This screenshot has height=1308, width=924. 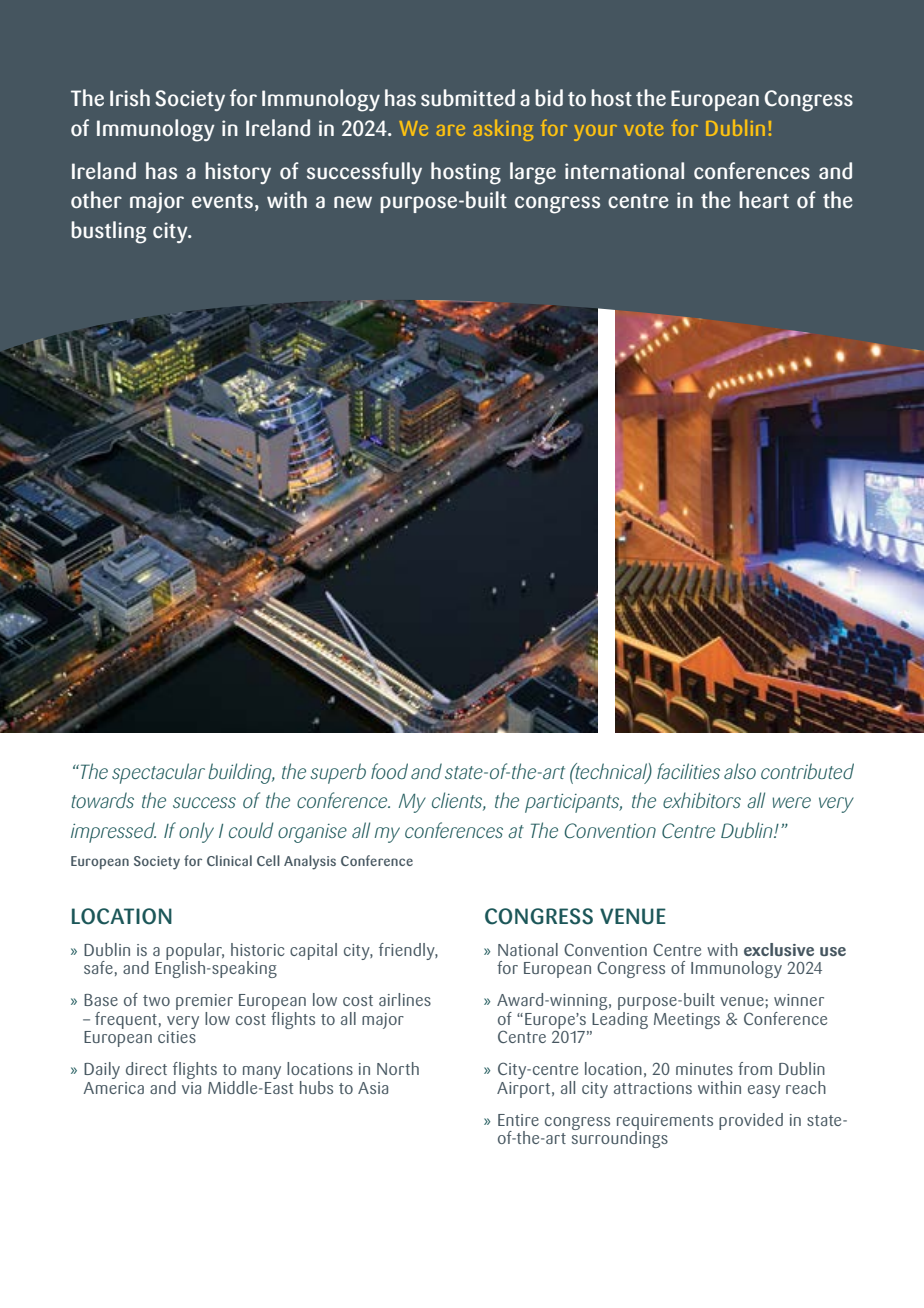 I want to click on vote, so click(x=643, y=129).
